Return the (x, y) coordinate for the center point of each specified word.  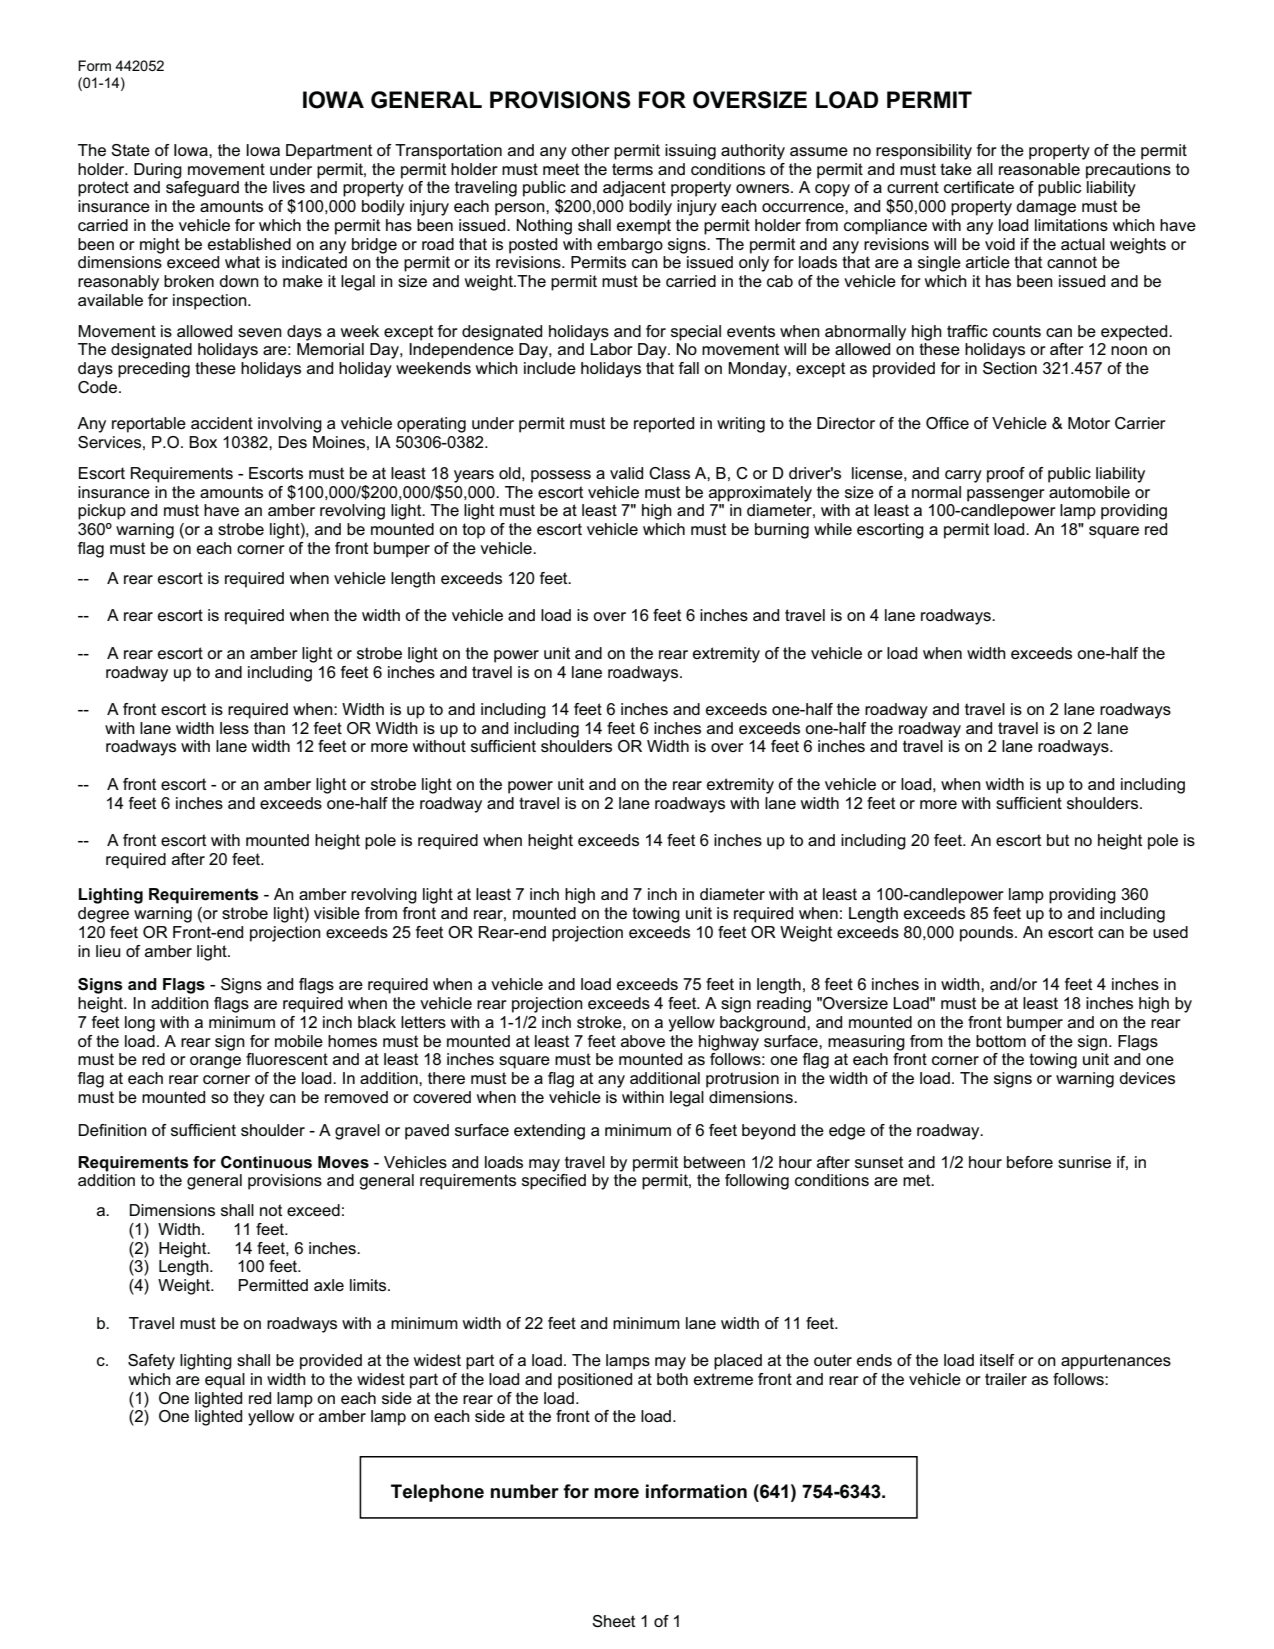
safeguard (202, 189)
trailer (1006, 1379)
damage (1046, 208)
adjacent (634, 189)
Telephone (437, 1493)
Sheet (614, 1621)
